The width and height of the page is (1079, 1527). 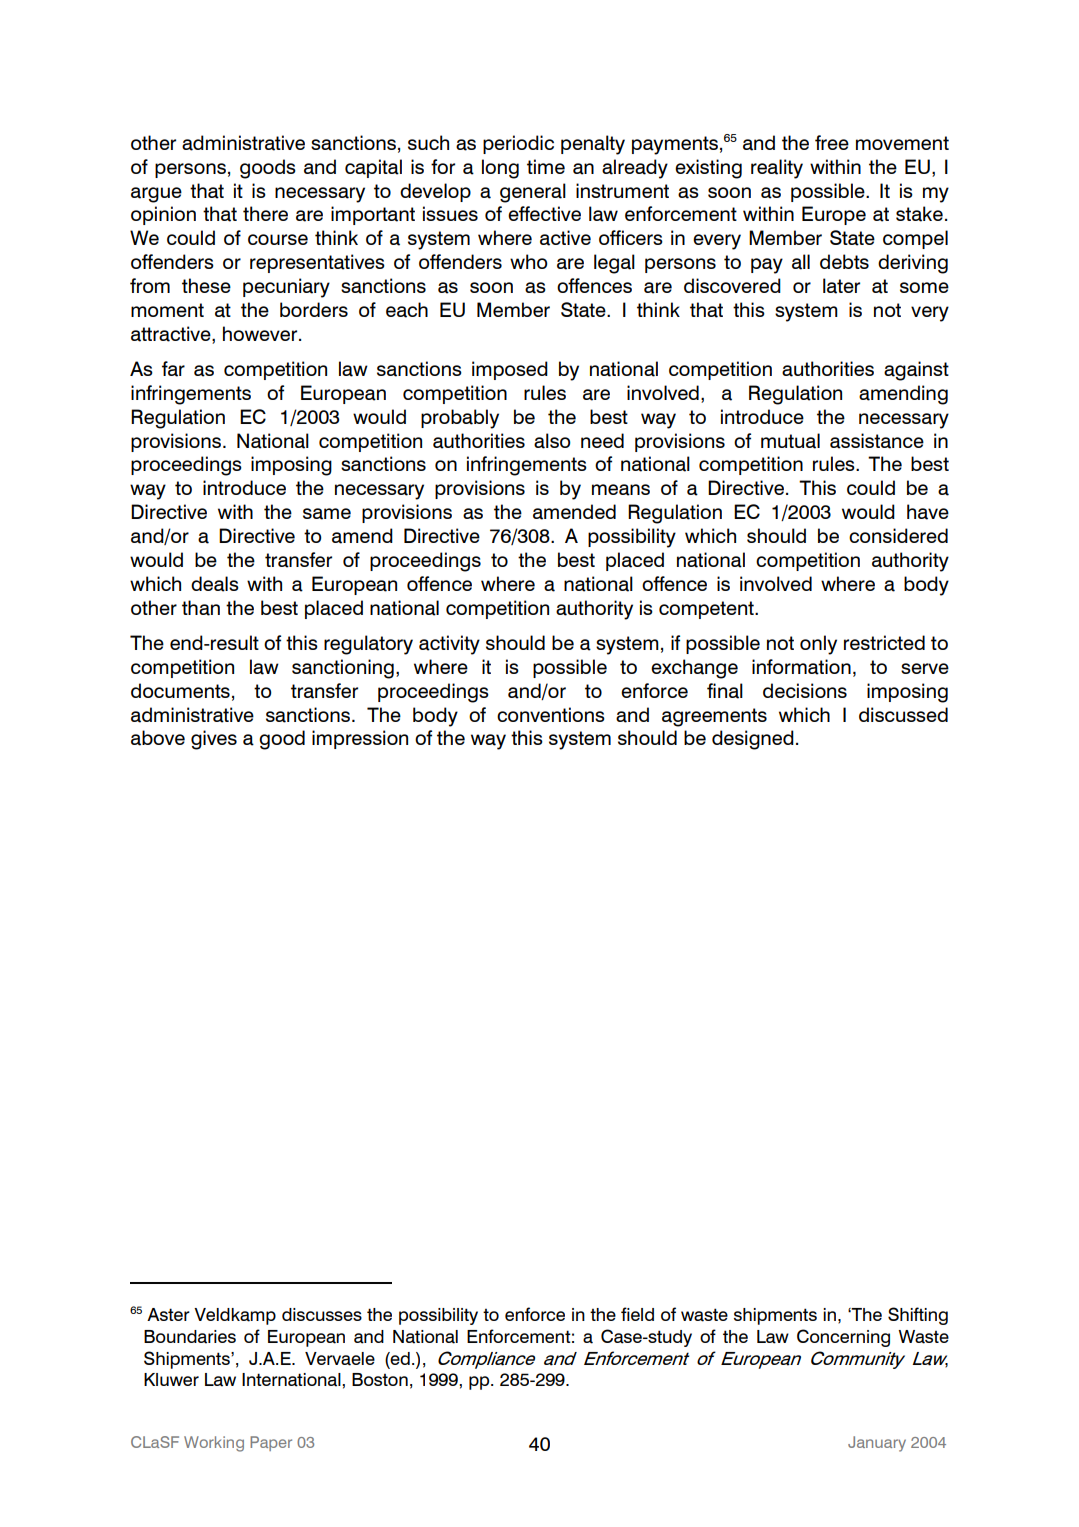 What do you see at coordinates (637, 1314) in the page?
I see `field` at bounding box center [637, 1314].
